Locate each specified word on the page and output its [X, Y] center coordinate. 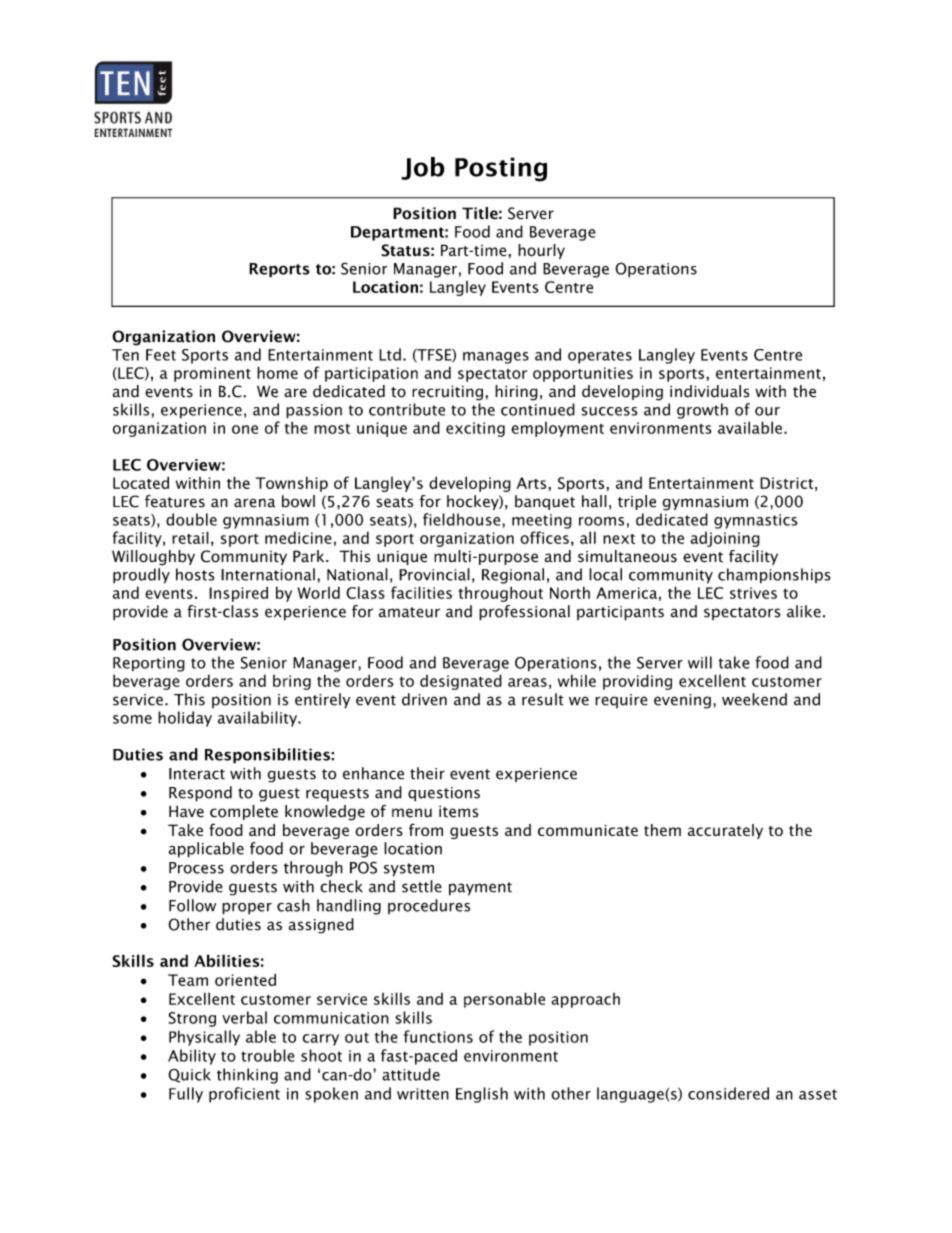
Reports [279, 270]
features [175, 501]
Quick [189, 1075]
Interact [197, 774]
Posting [501, 169]
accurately [725, 831]
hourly [541, 251]
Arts [533, 483]
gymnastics [755, 521]
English [482, 1095]
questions [444, 794]
